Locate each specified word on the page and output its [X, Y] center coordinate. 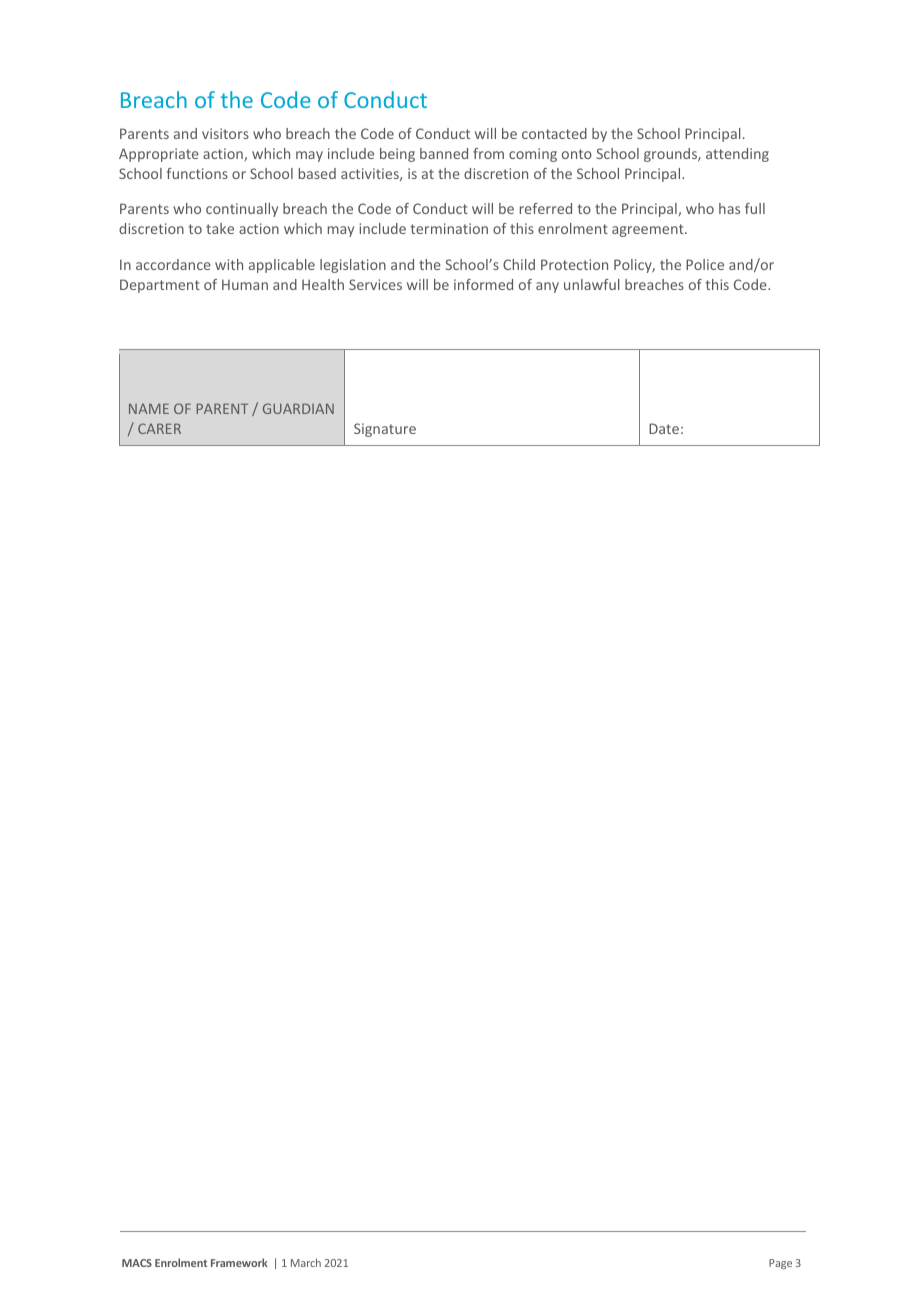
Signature [385, 430]
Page [780, 1264]
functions [197, 173]
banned [444, 153]
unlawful [592, 284]
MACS [137, 1263]
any [547, 287]
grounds [671, 155]
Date [664, 428]
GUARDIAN [298, 408]
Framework [239, 1262]
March [306, 1262]
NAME [149, 408]
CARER [159, 428]
